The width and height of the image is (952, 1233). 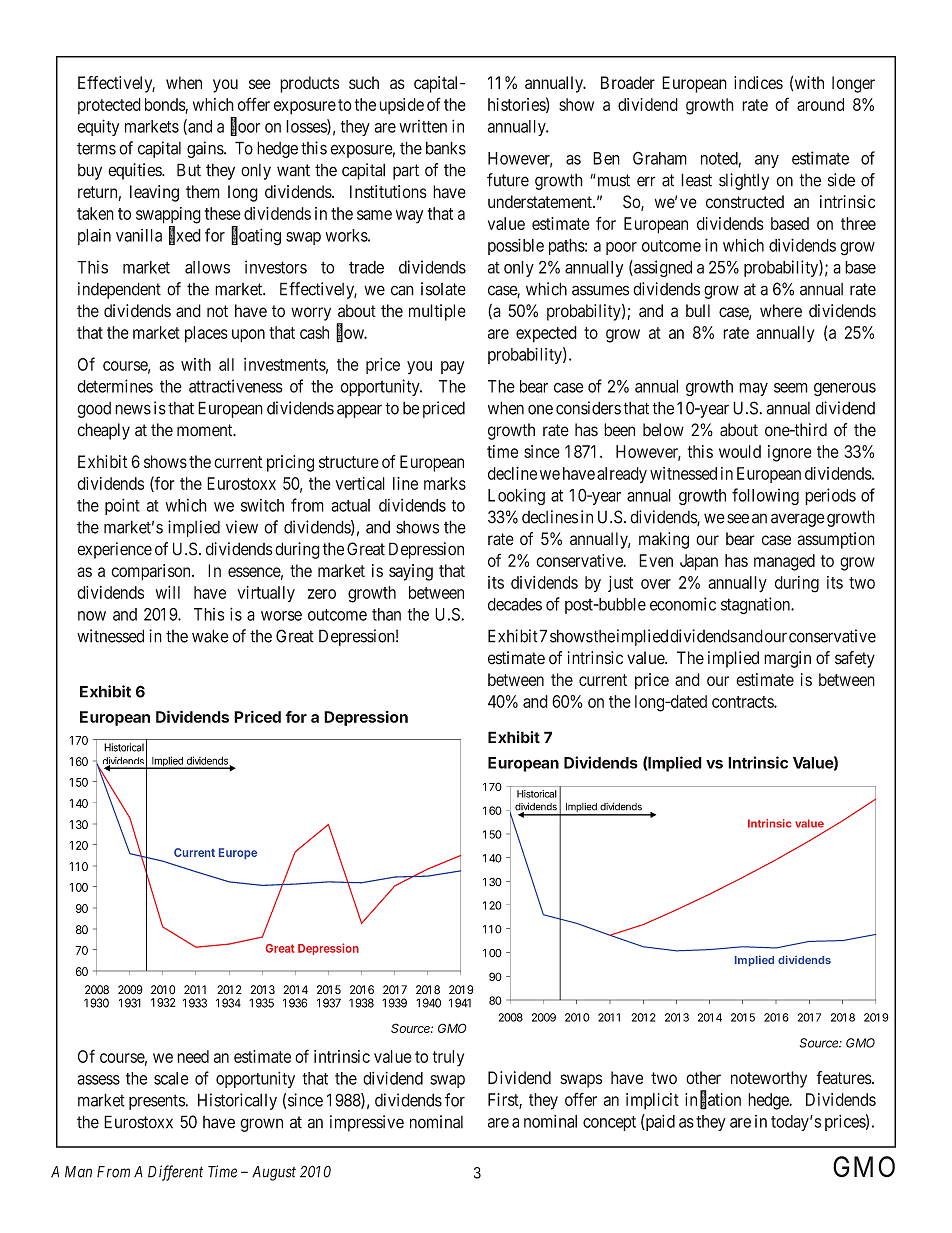 I want to click on may, so click(x=753, y=389).
